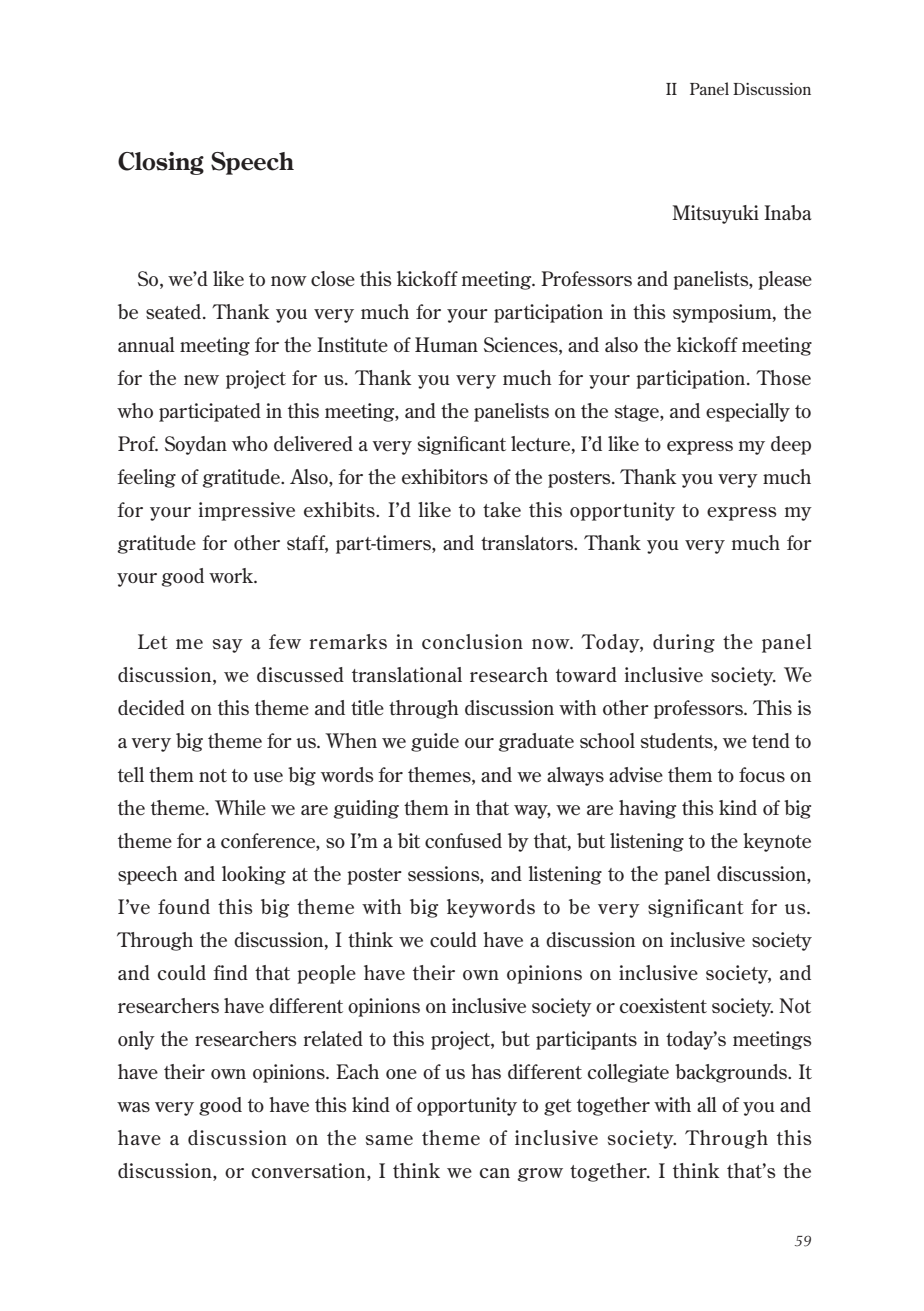 The image size is (924, 1311). Describe the element at coordinates (333, 278) in the screenshot. I see `close` at that location.
